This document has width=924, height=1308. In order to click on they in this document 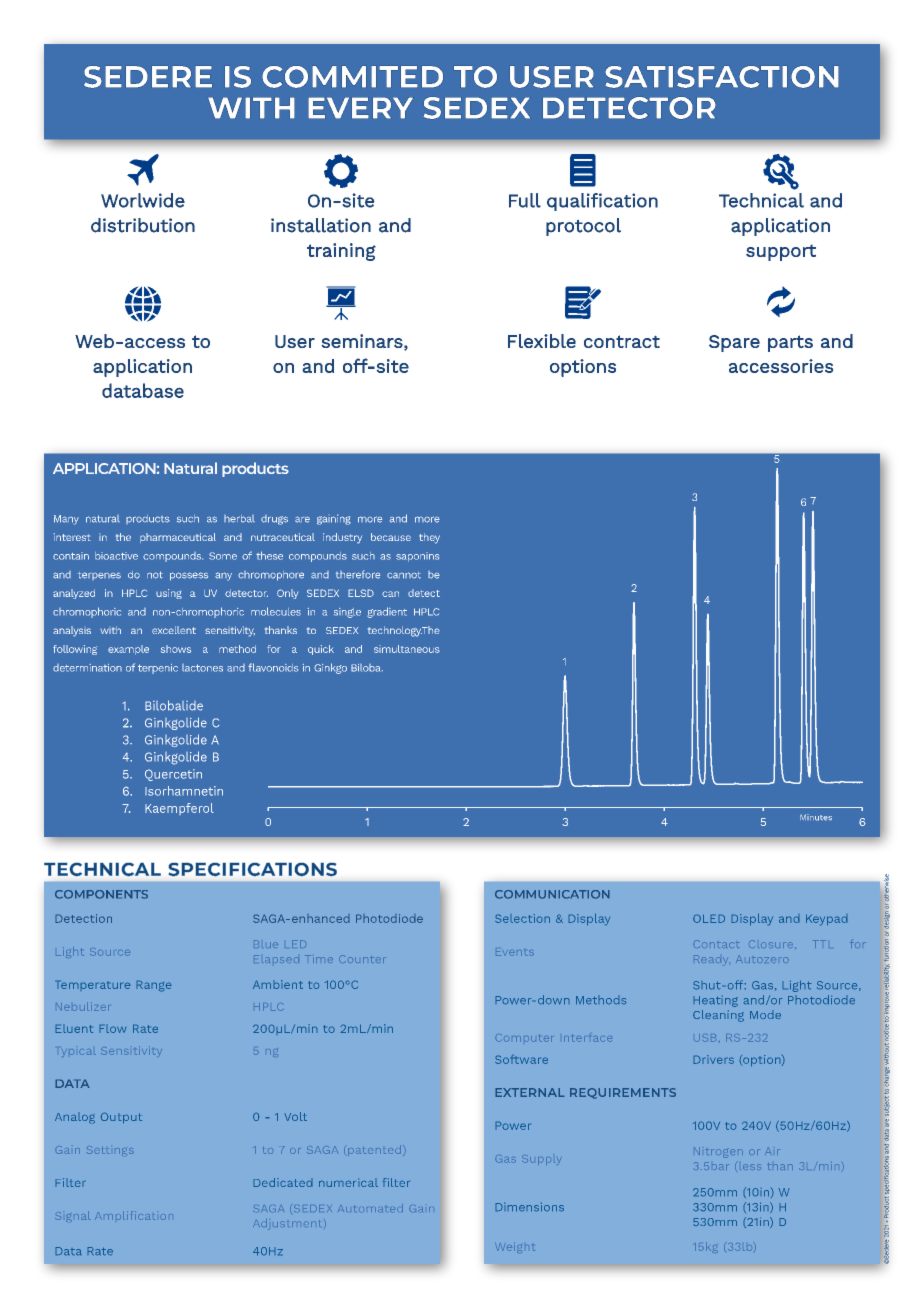, I will do `click(429, 538)`.
